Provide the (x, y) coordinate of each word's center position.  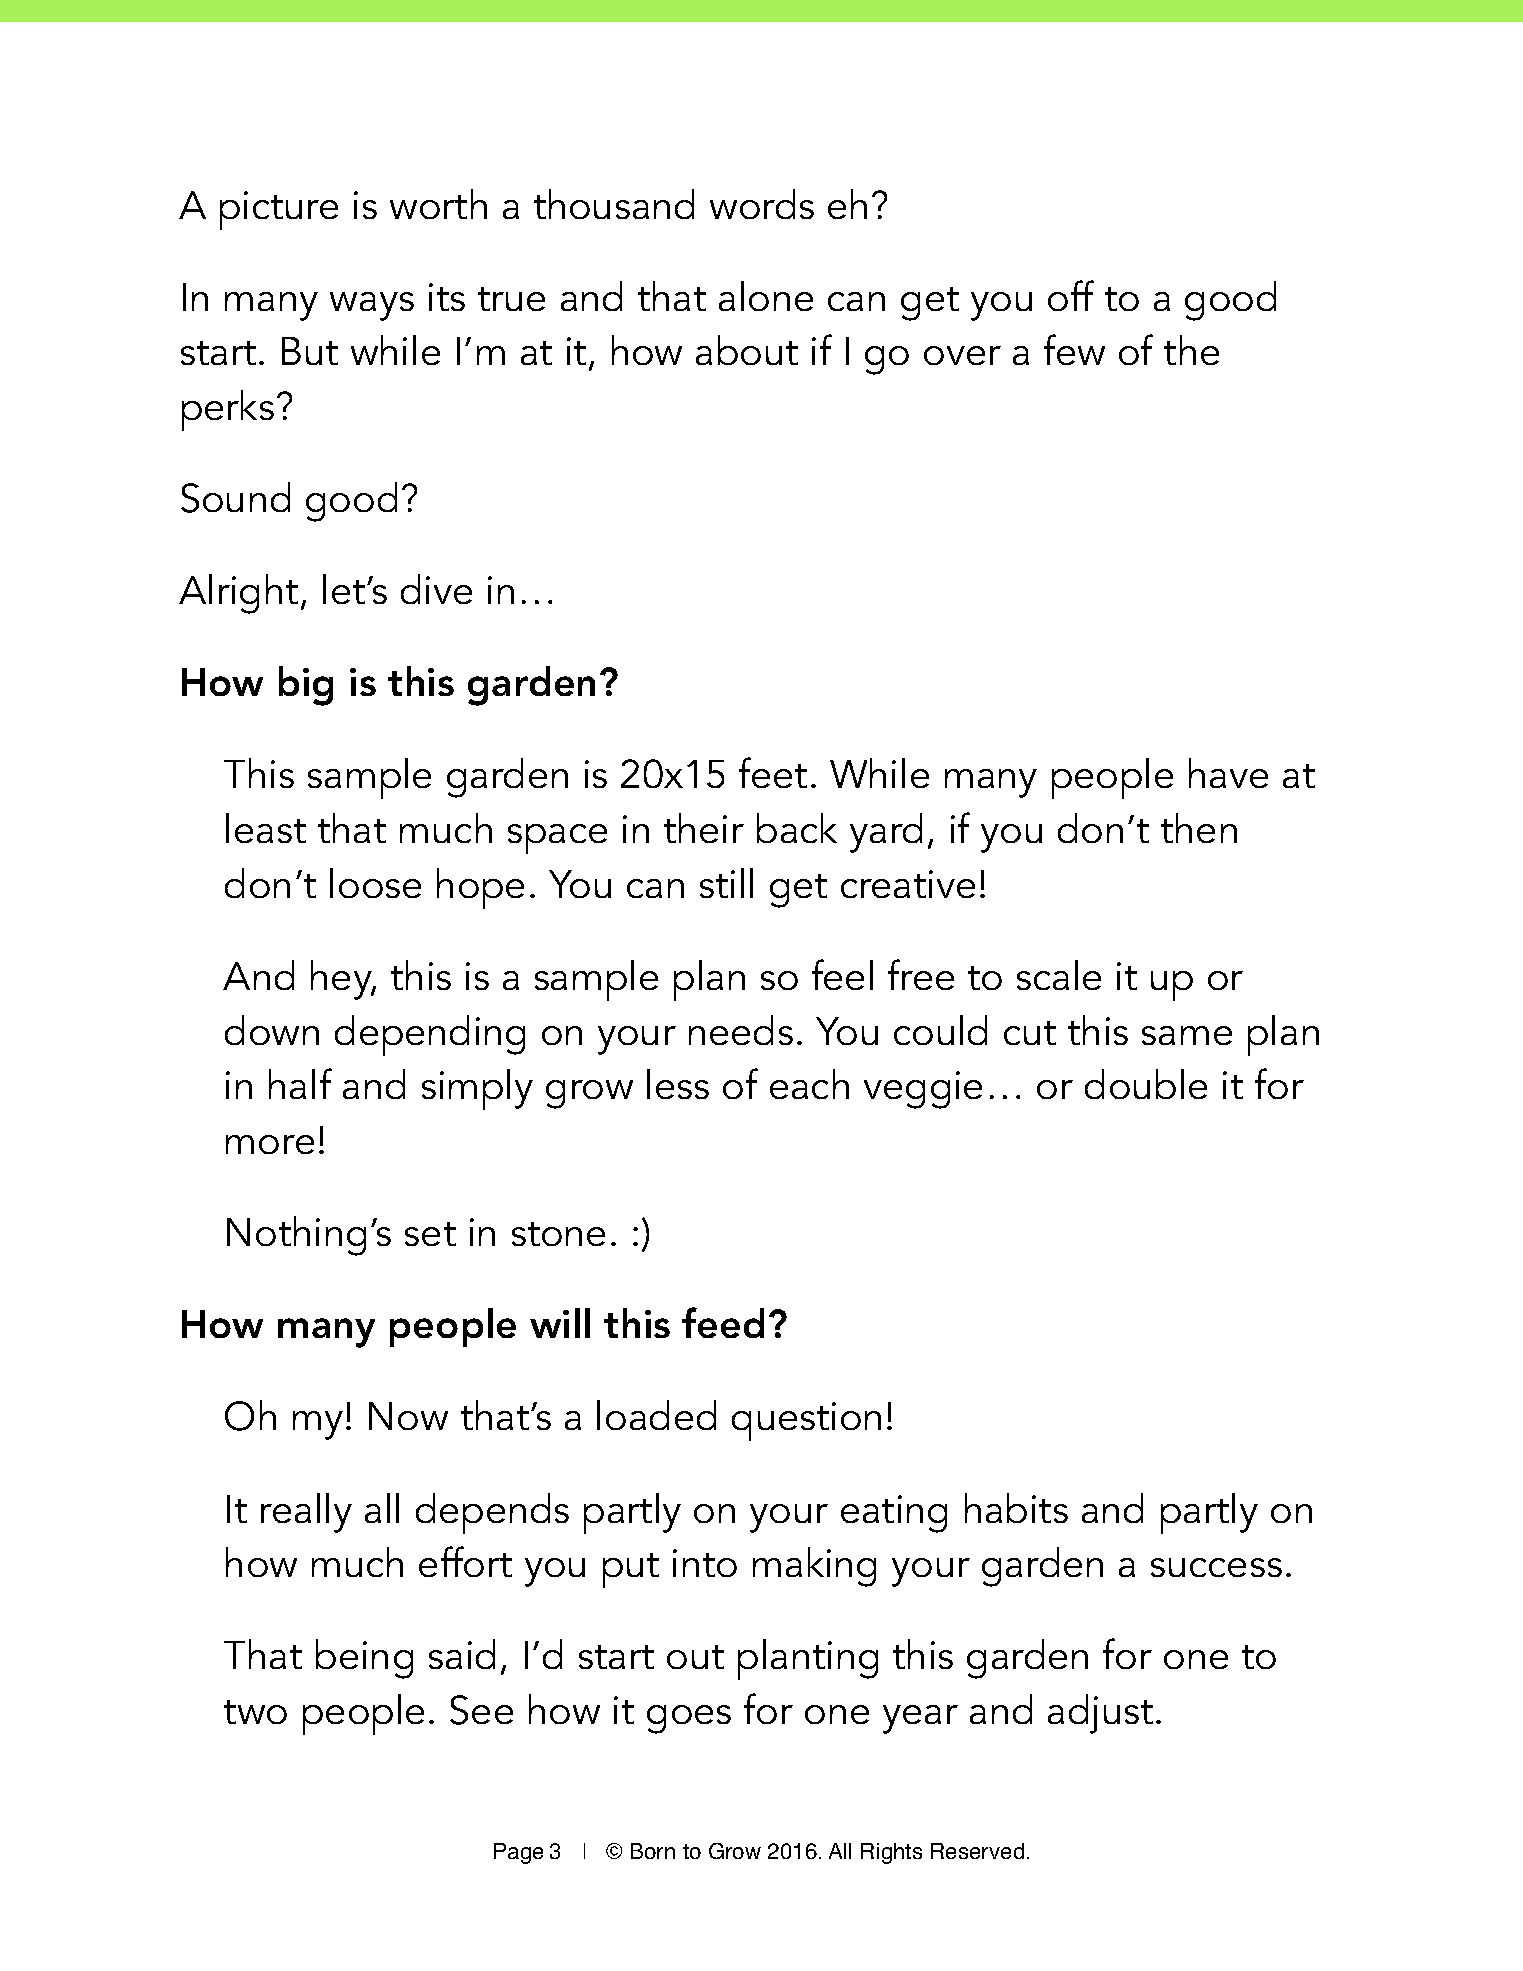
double (1146, 1084)
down (272, 1030)
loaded (656, 1415)
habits (1016, 1508)
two (255, 1712)
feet (773, 772)
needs (741, 1030)
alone (766, 296)
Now (408, 1416)
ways (372, 306)
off (1071, 295)
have (1228, 773)
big (306, 686)
